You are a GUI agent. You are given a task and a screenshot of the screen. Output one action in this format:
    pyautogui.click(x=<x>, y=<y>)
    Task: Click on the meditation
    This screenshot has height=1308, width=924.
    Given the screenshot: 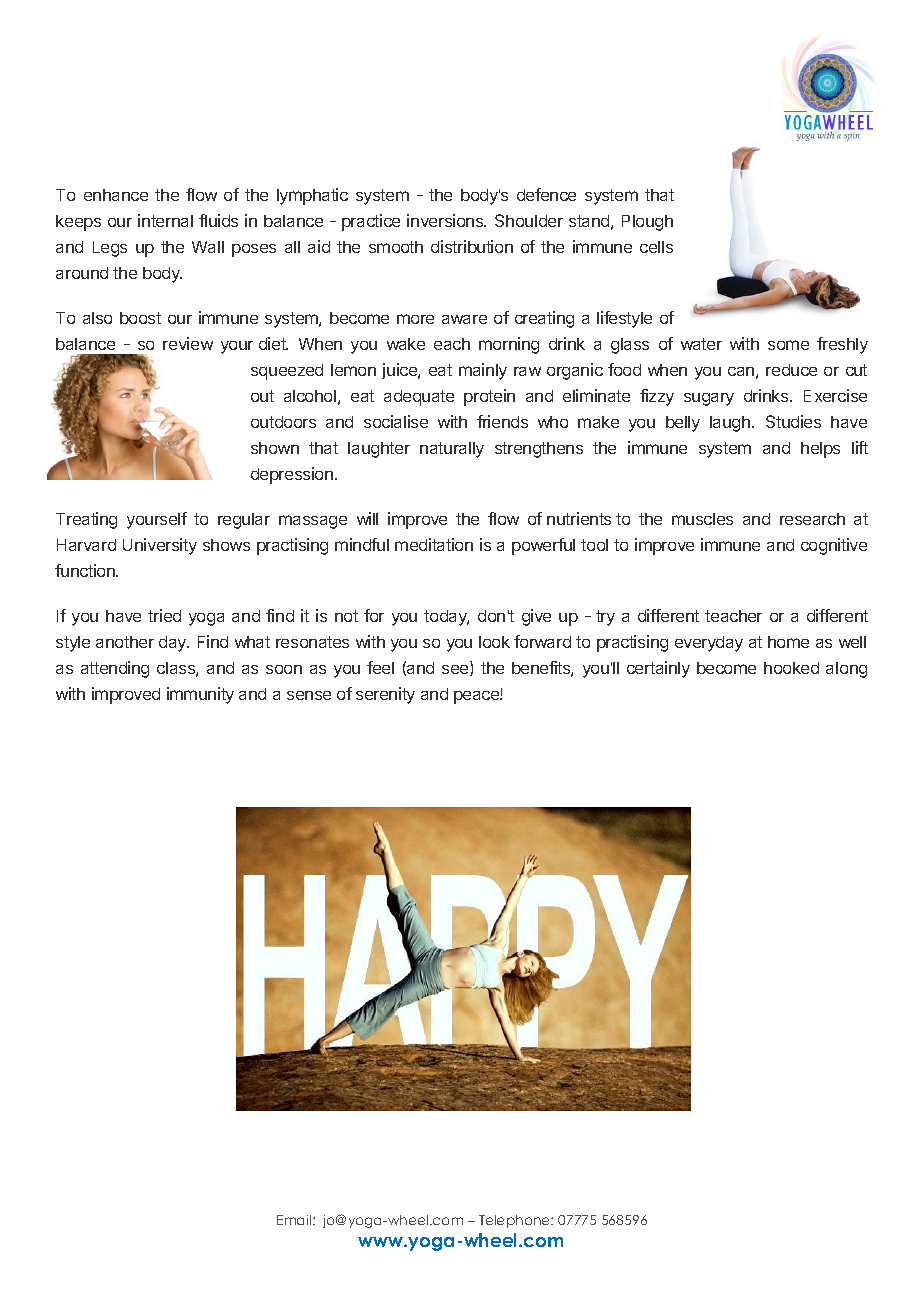 What is the action you would take?
    pyautogui.click(x=434, y=544)
